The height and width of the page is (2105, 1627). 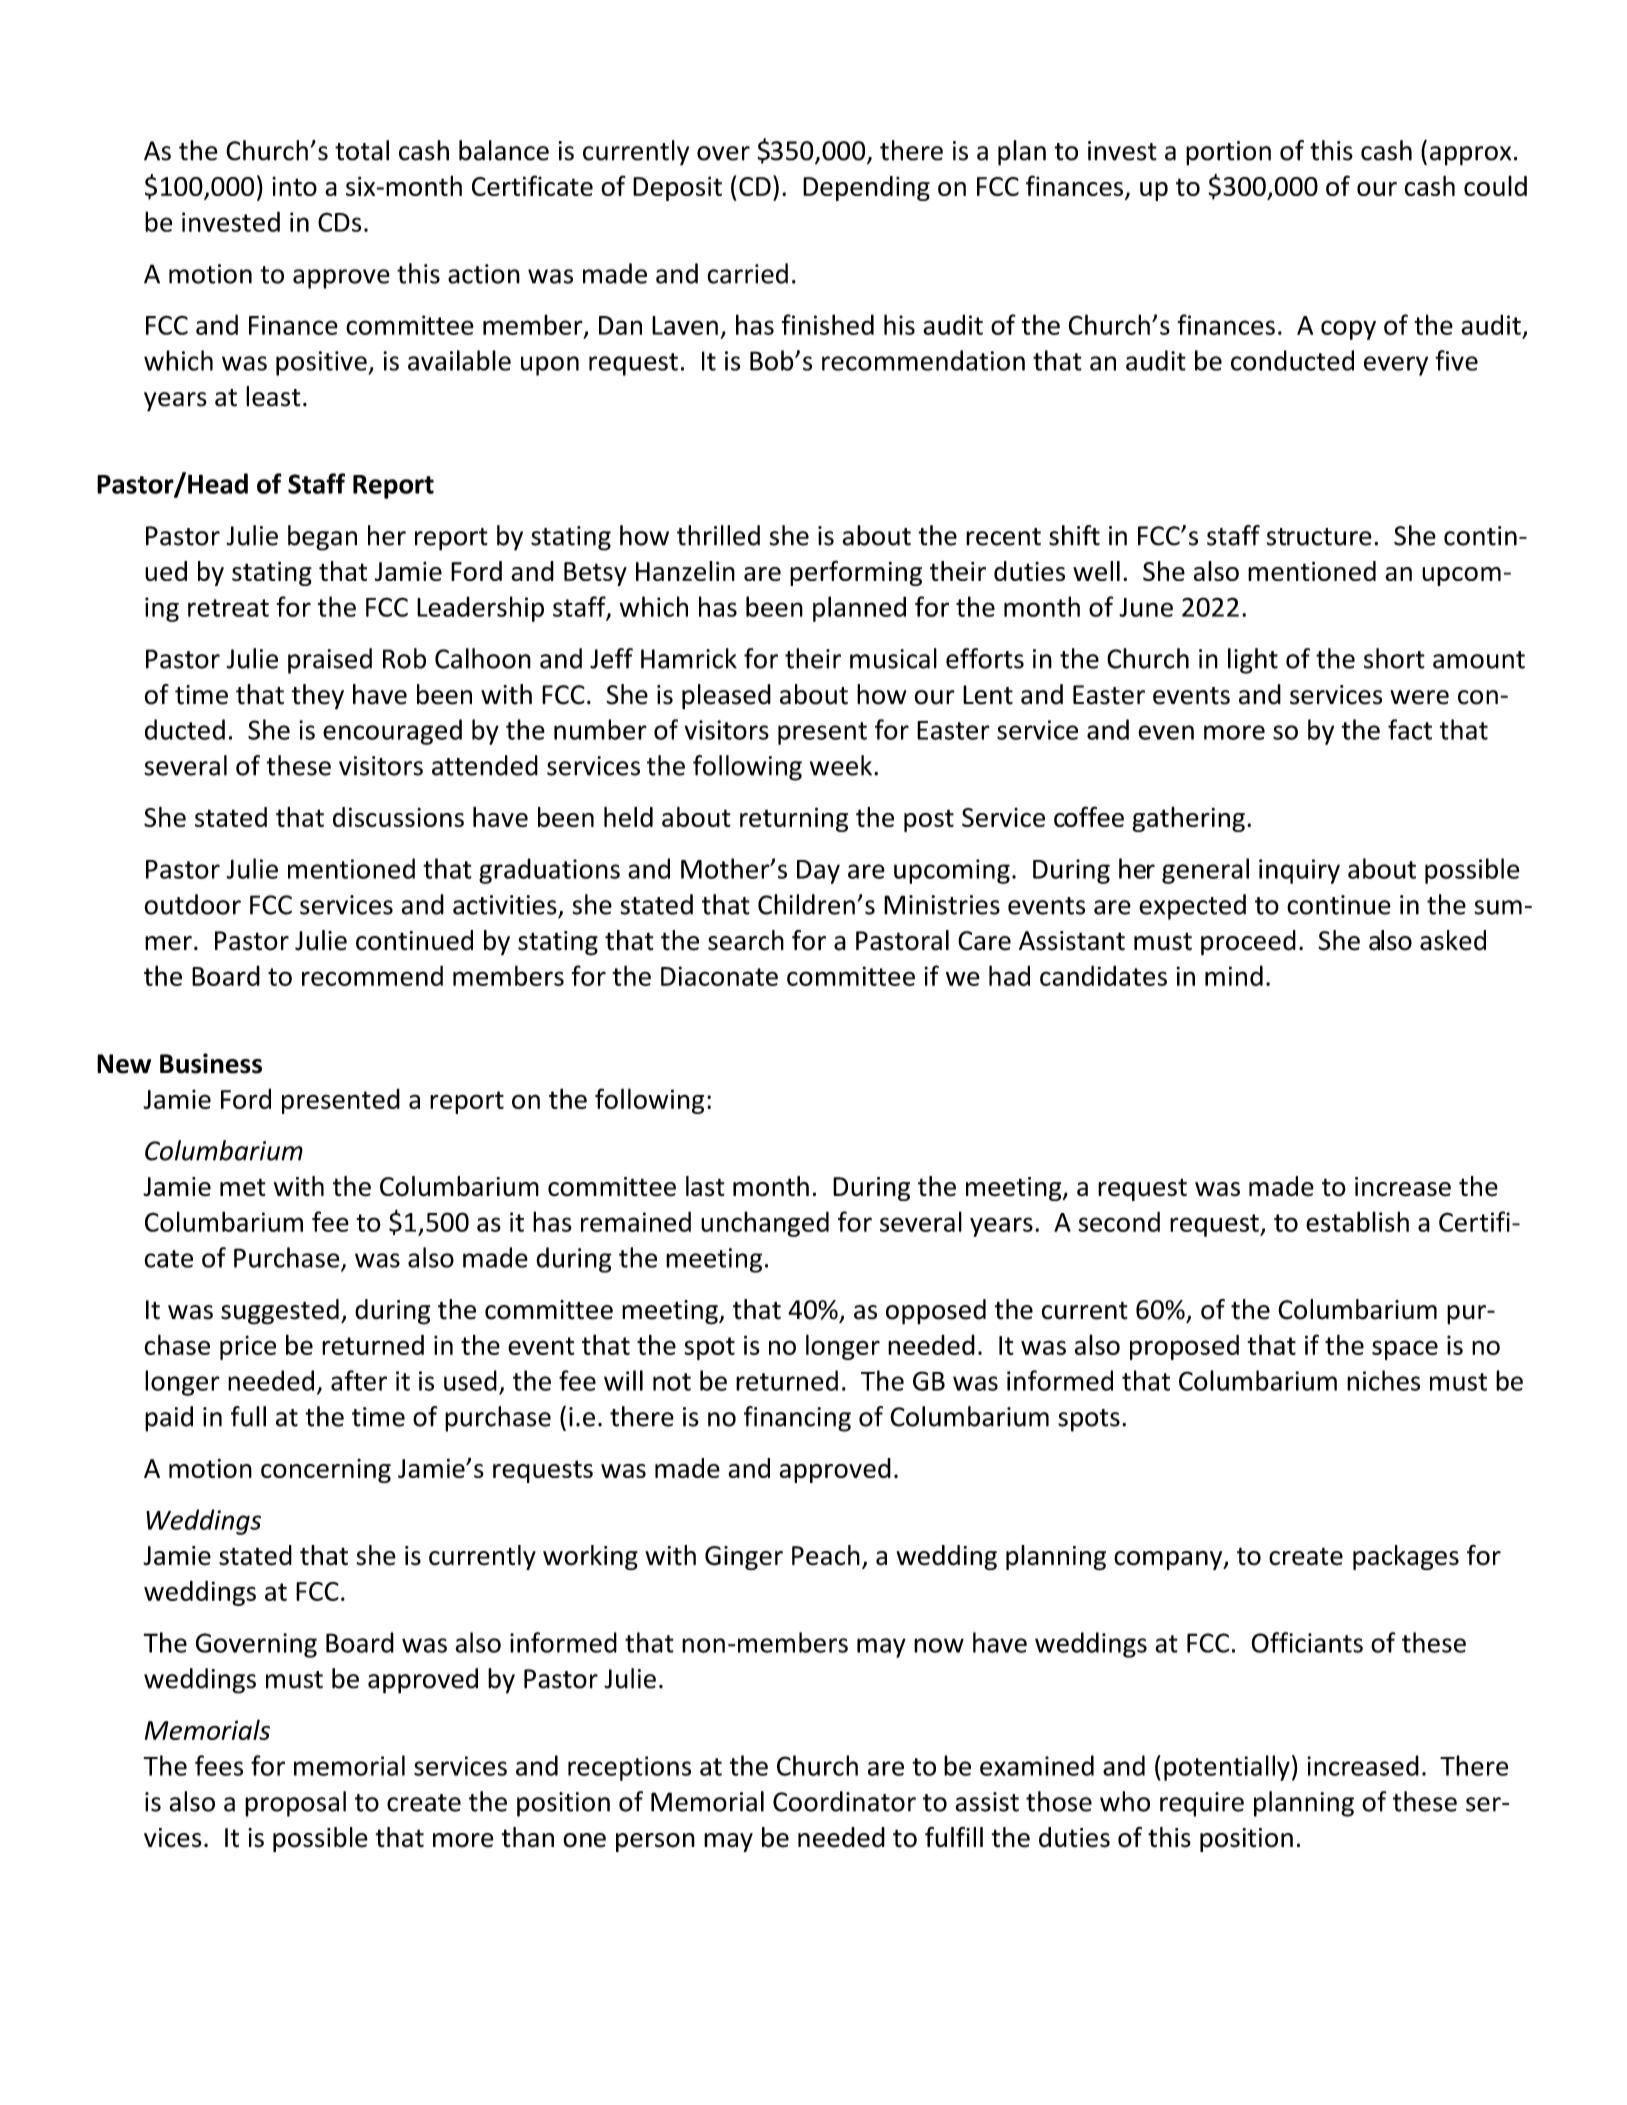 What do you see at coordinates (1228, 153) in the page?
I see `portion` at bounding box center [1228, 153].
